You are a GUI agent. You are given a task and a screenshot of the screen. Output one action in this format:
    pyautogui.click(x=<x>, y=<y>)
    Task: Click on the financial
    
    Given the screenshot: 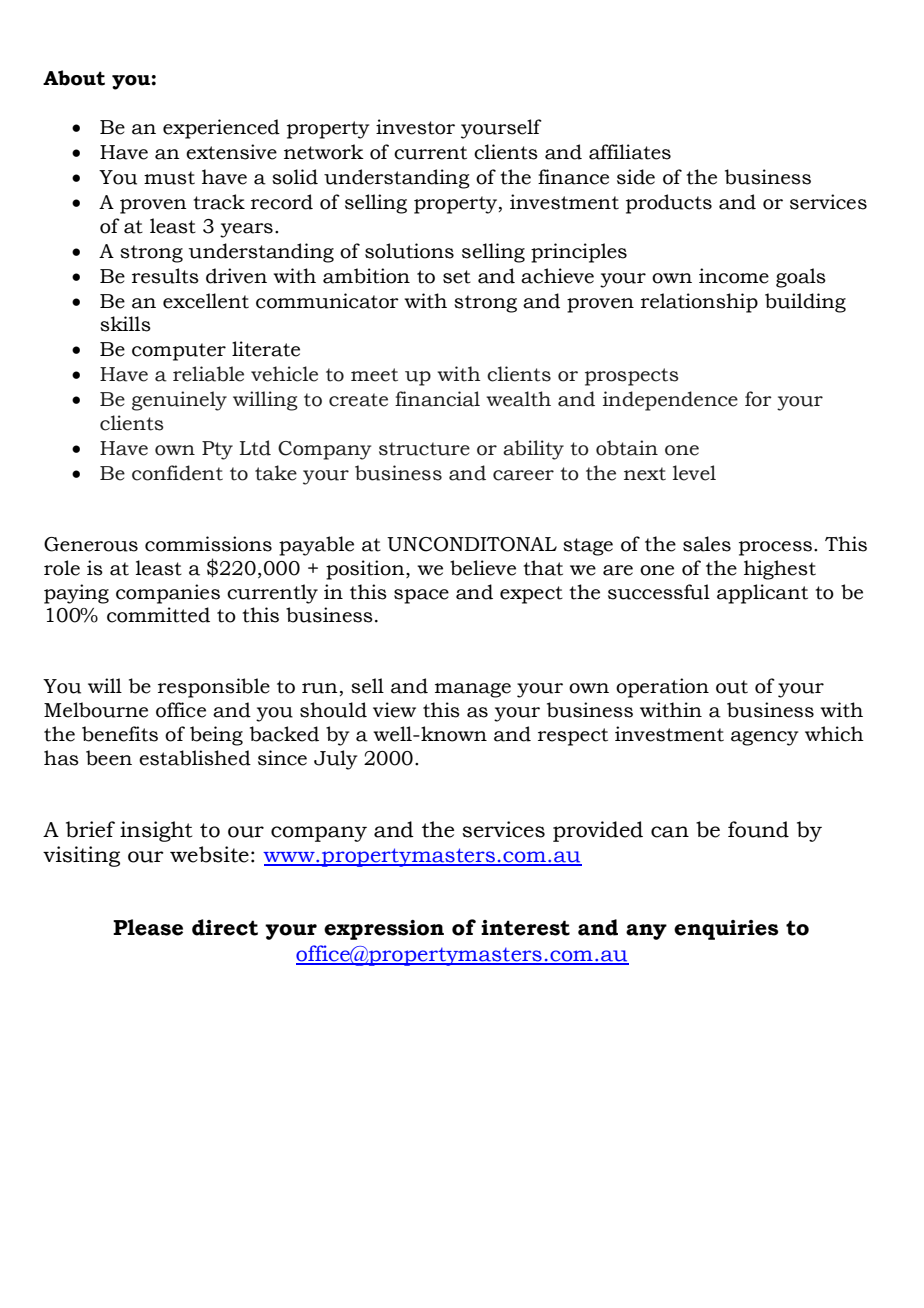 What is the action you would take?
    pyautogui.click(x=437, y=399)
